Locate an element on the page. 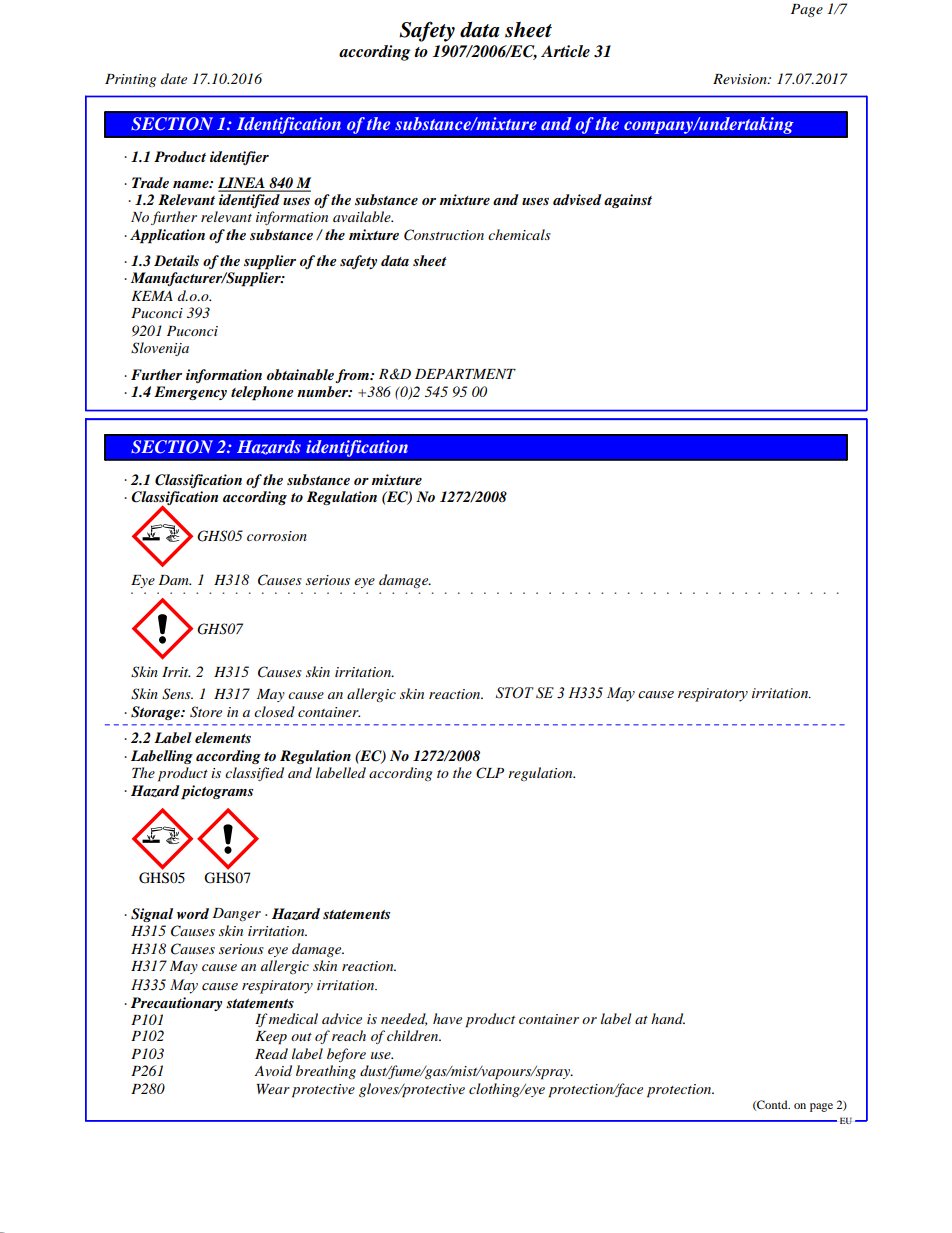 The width and height of the image is (952, 1233). have is located at coordinates (447, 1018).
